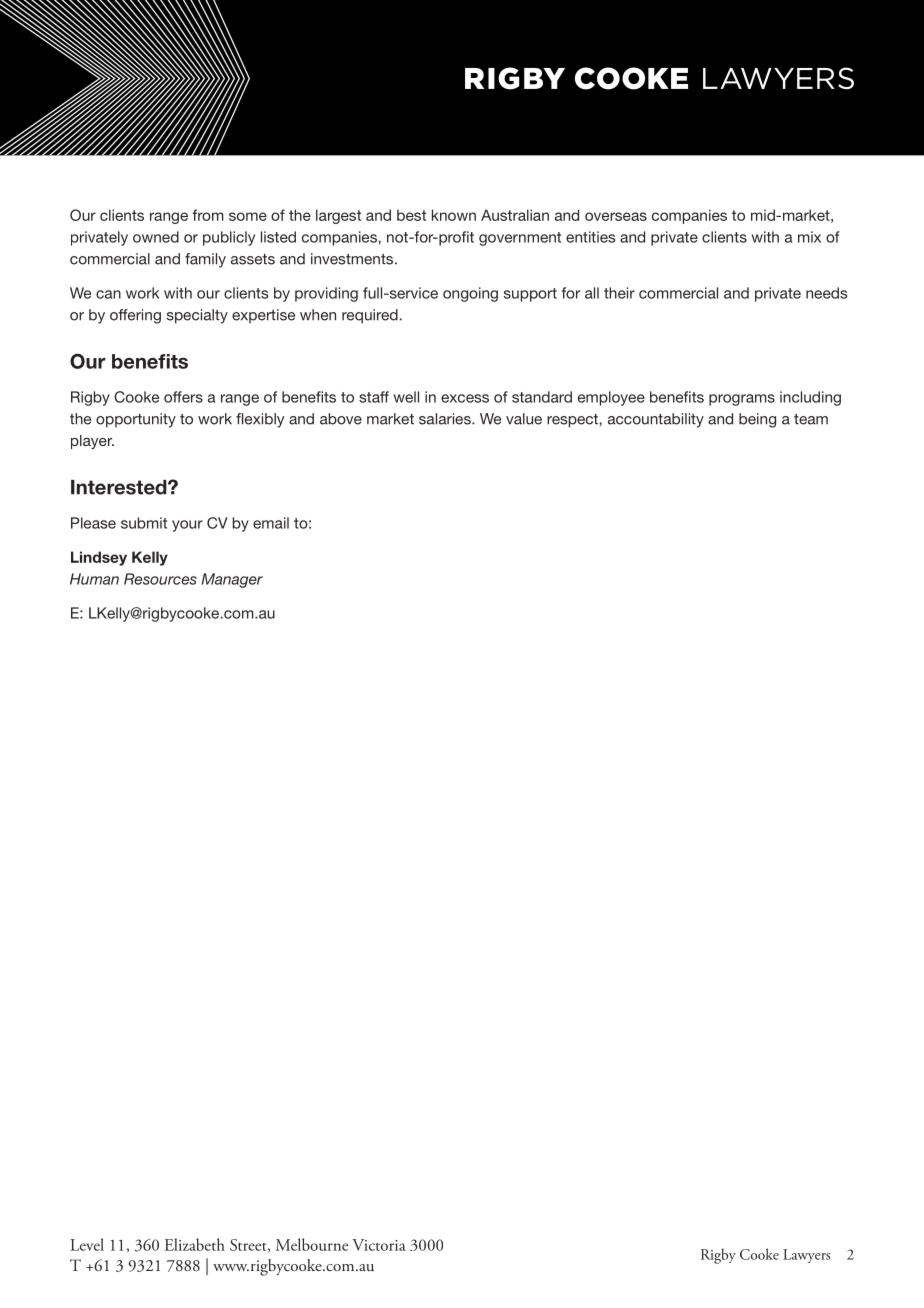 The image size is (924, 1308). Describe the element at coordinates (156, 237) in the screenshot. I see `owned` at that location.
